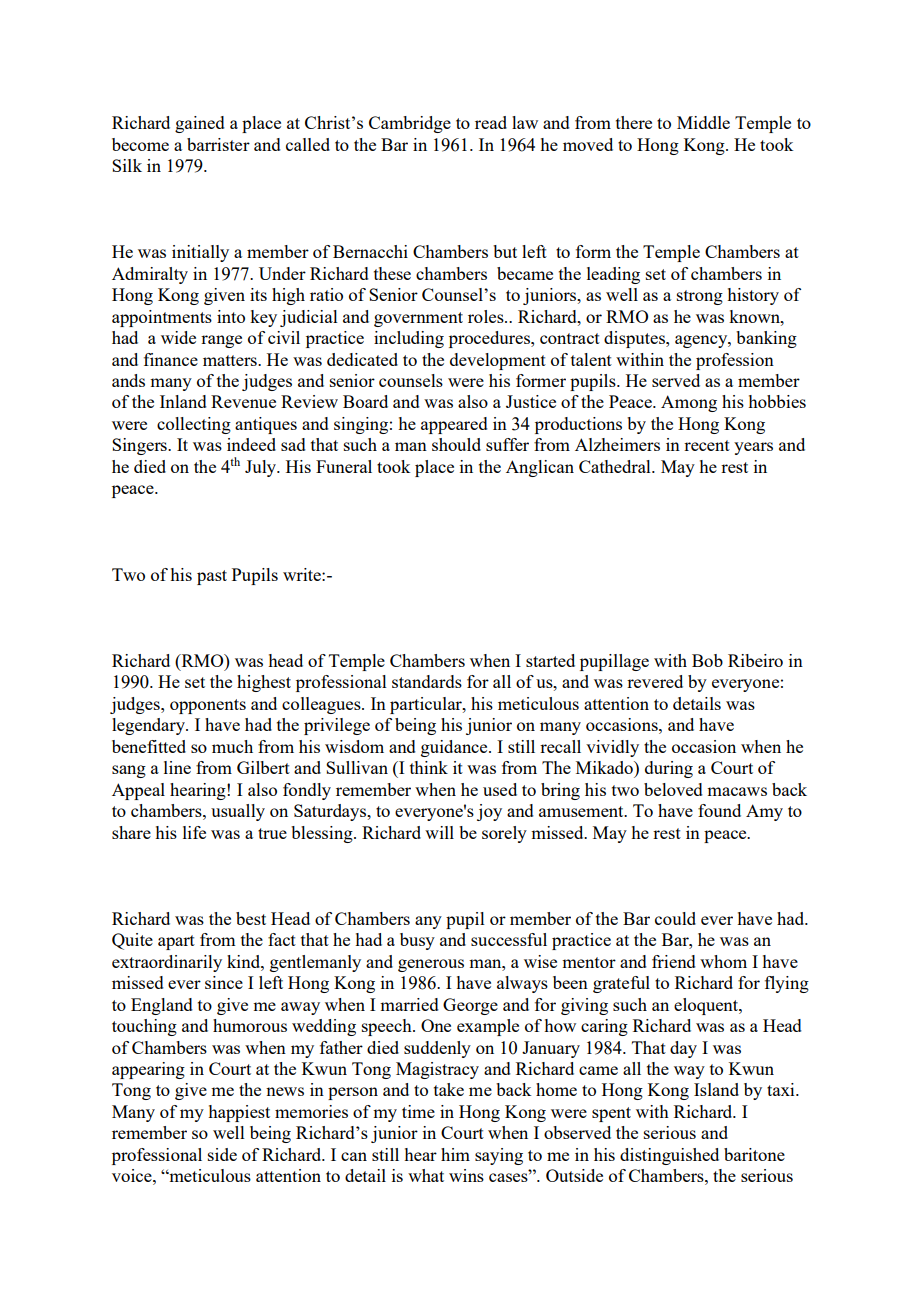 The height and width of the page is (1308, 924). Describe the element at coordinates (239, 1113) in the page. I see `happiest` at that location.
